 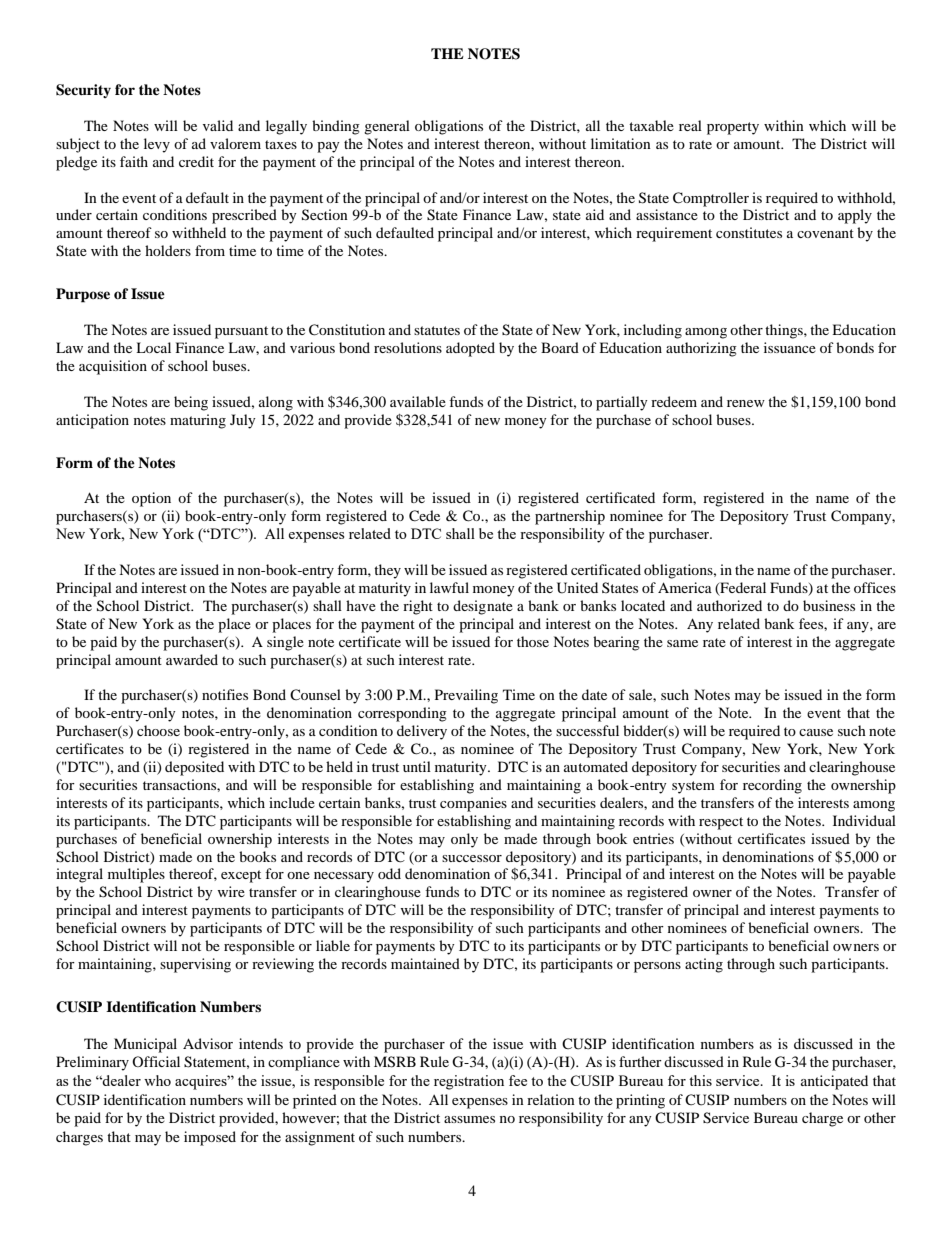 What do you see at coordinates (483, 607) in the screenshot?
I see `designate` at bounding box center [483, 607].
